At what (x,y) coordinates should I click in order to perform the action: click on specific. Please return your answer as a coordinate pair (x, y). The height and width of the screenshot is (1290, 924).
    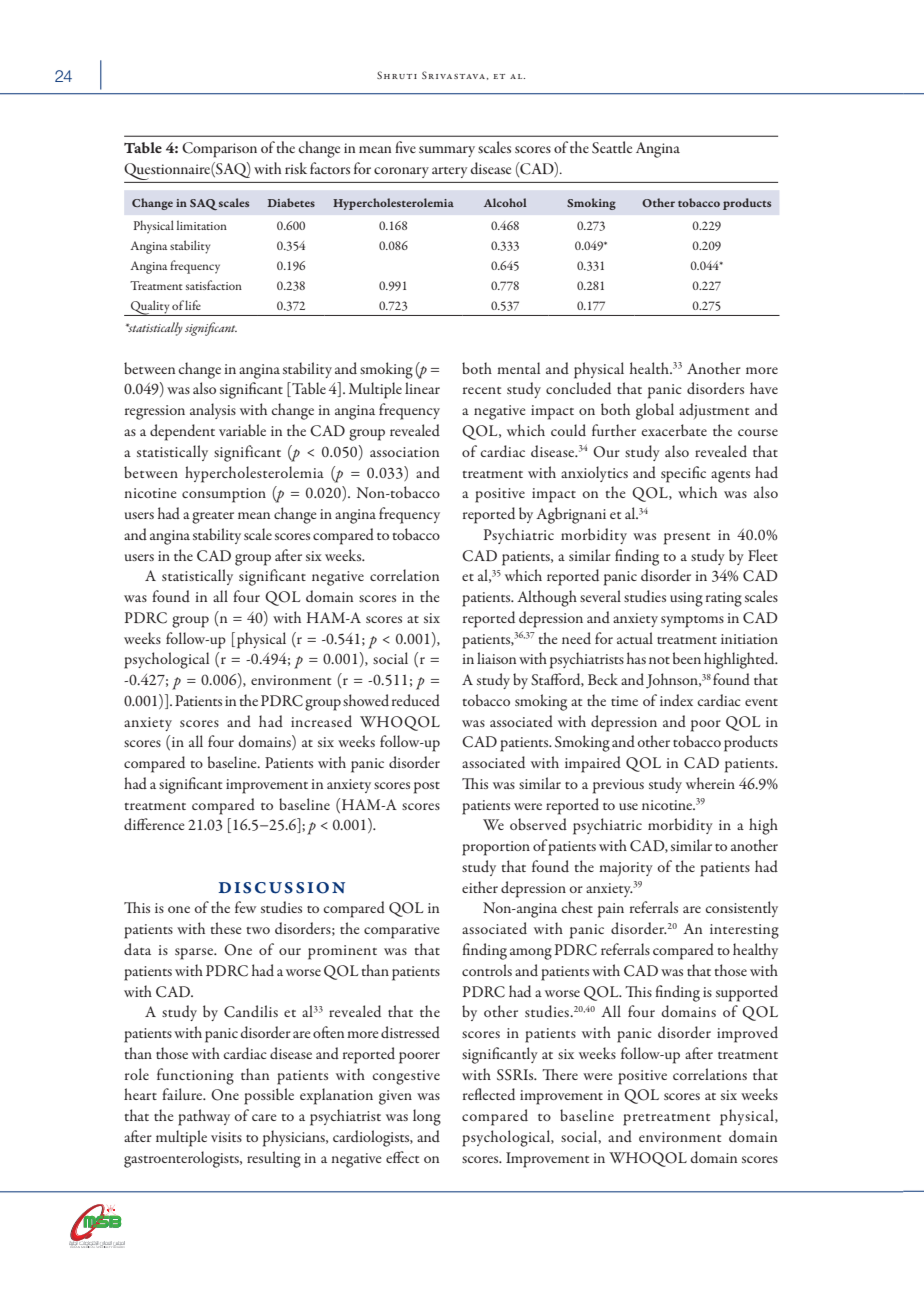
    Looking at the image, I should click on (683, 474).
